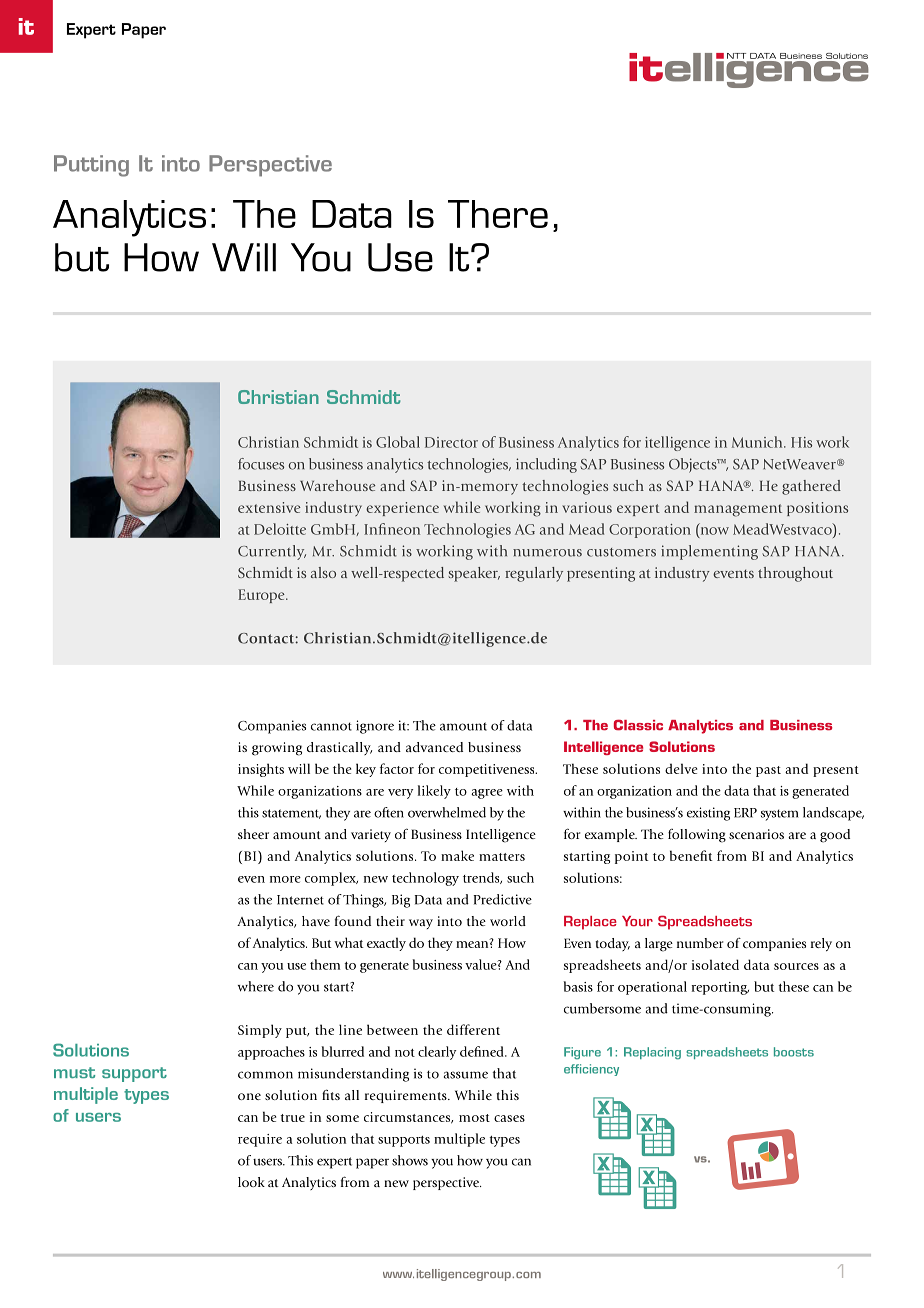 The width and height of the page is (924, 1308). Describe the element at coordinates (447, 812) in the page. I see `overwhelmed` at that location.
